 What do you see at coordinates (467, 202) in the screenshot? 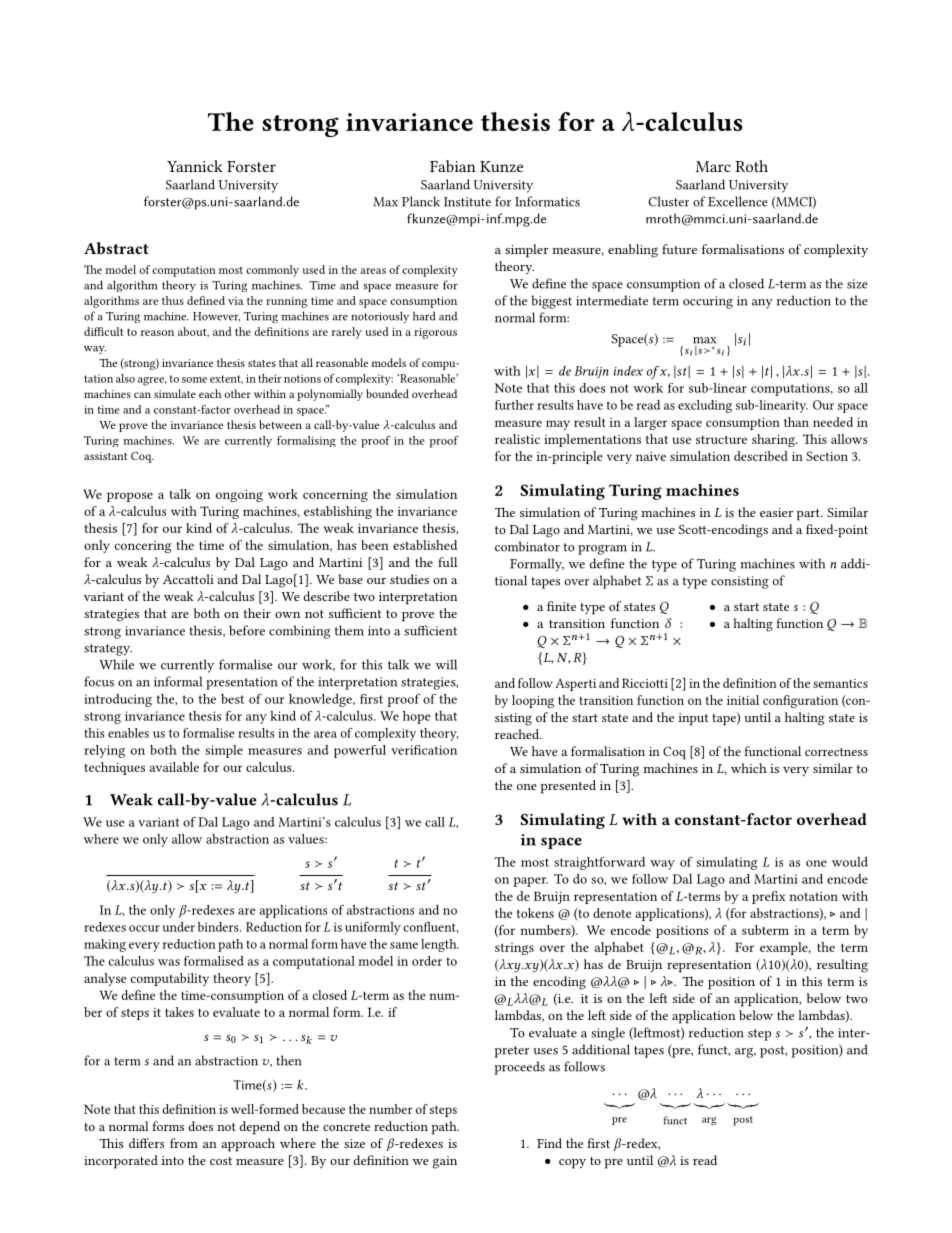
I see `Institute` at bounding box center [467, 202].
